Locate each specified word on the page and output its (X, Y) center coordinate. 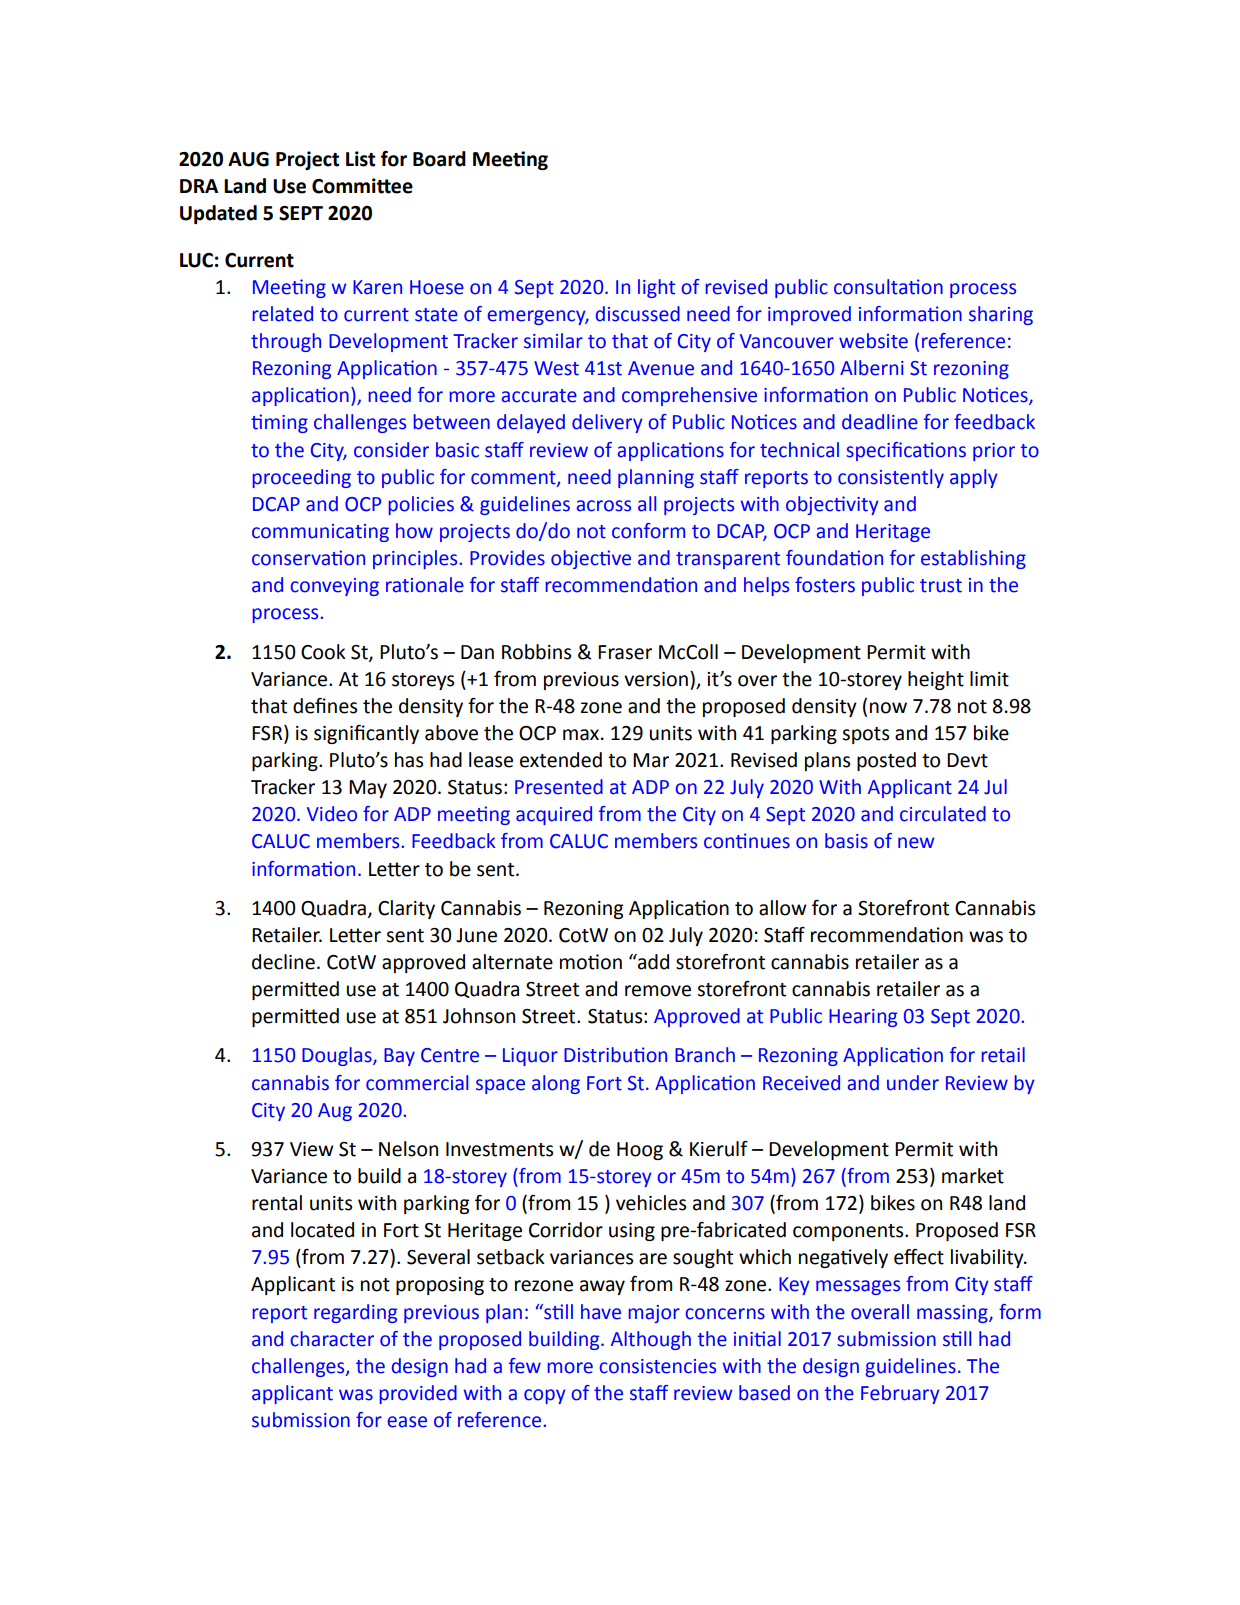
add (652, 962)
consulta (870, 287)
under (913, 1083)
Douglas (338, 1056)
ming (286, 424)
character (332, 1339)
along (556, 1084)
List (360, 159)
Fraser (625, 652)
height (936, 680)
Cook (323, 652)
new (916, 843)
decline (283, 962)
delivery (607, 423)
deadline (880, 422)
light (656, 288)
